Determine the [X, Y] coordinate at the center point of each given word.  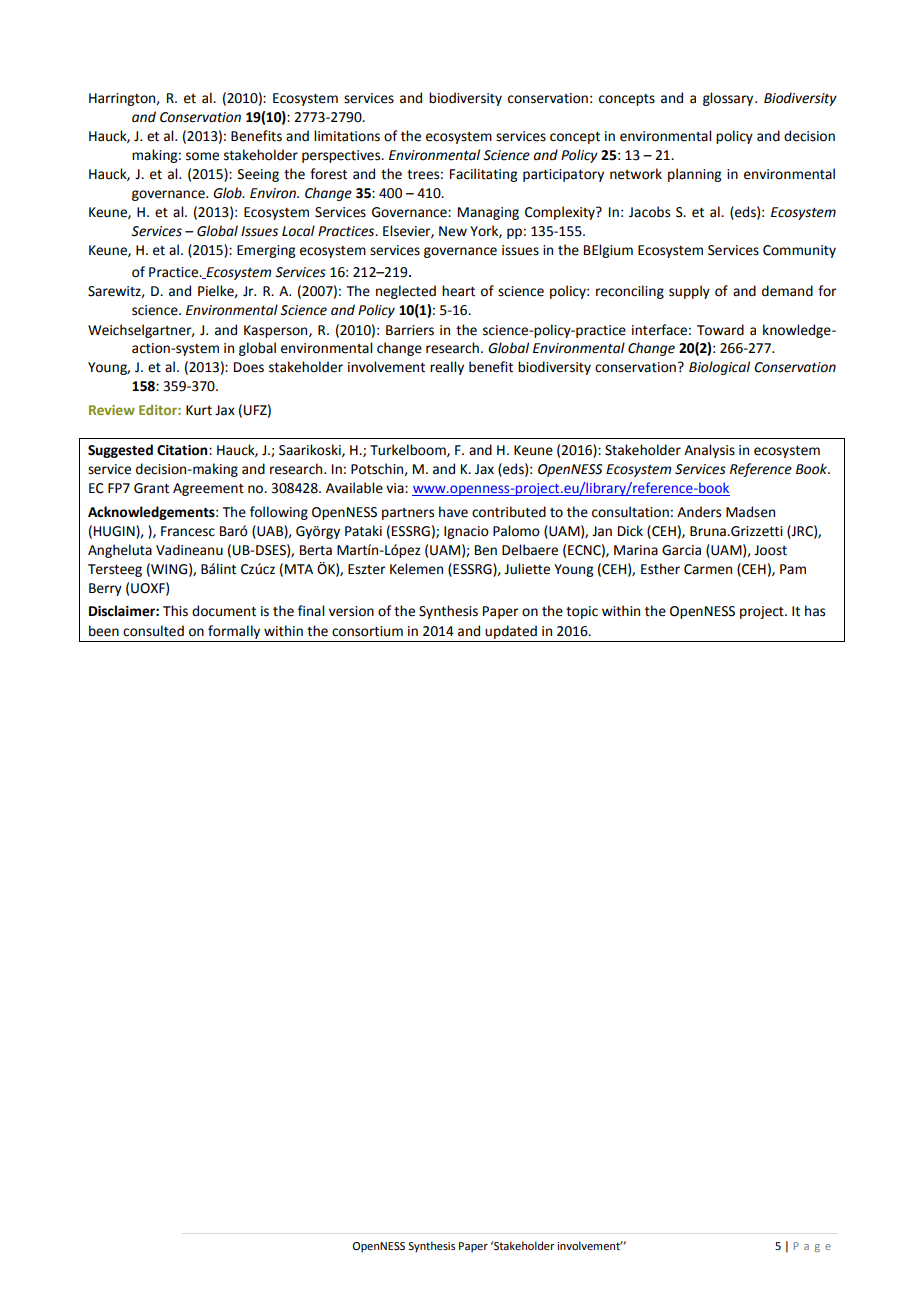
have [453, 512]
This [175, 611]
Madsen [750, 512]
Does [249, 367]
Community [799, 251]
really [447, 368]
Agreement [208, 489]
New [453, 231]
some [202, 156]
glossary [729, 99]
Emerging [266, 251]
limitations [347, 136]
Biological [719, 368]
